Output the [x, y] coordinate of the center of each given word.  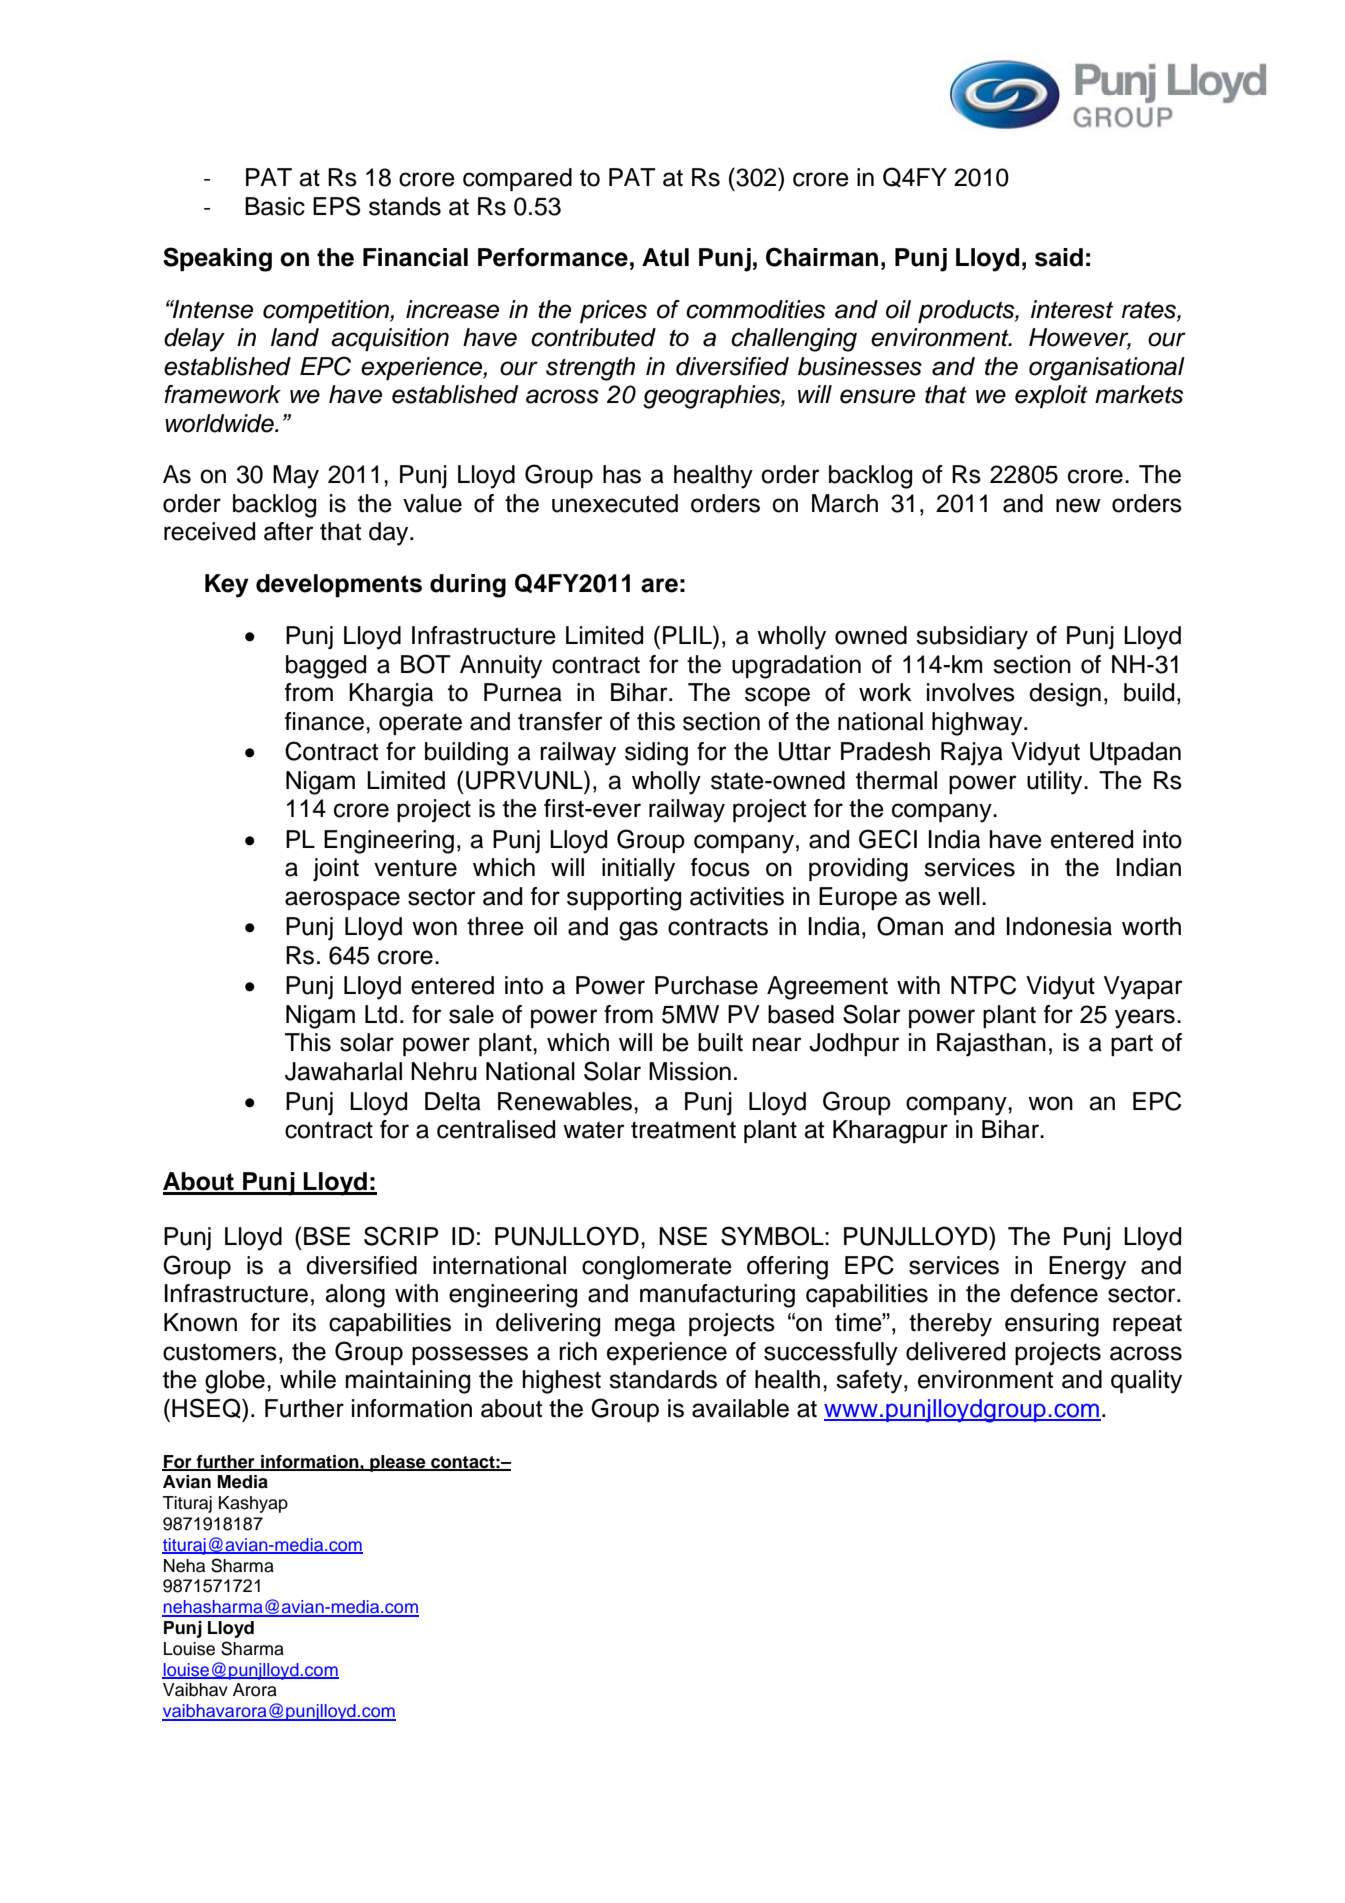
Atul [665, 257]
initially [638, 870]
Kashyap [253, 1504]
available [740, 1408]
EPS [336, 206]
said [1059, 257]
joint [336, 870]
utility [1056, 783]
